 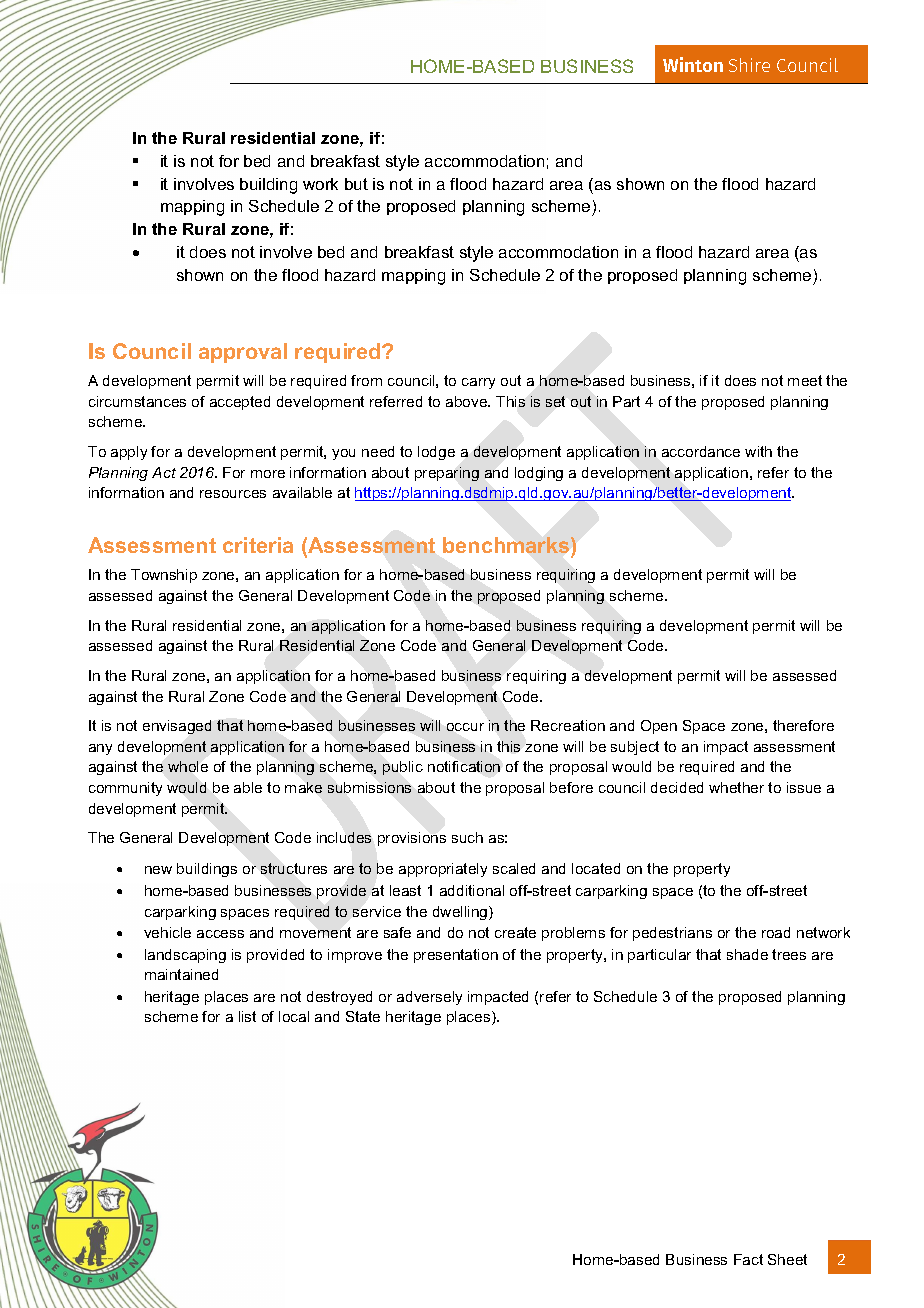 What do you see at coordinates (247, 1016) in the screenshot?
I see `list` at bounding box center [247, 1016].
